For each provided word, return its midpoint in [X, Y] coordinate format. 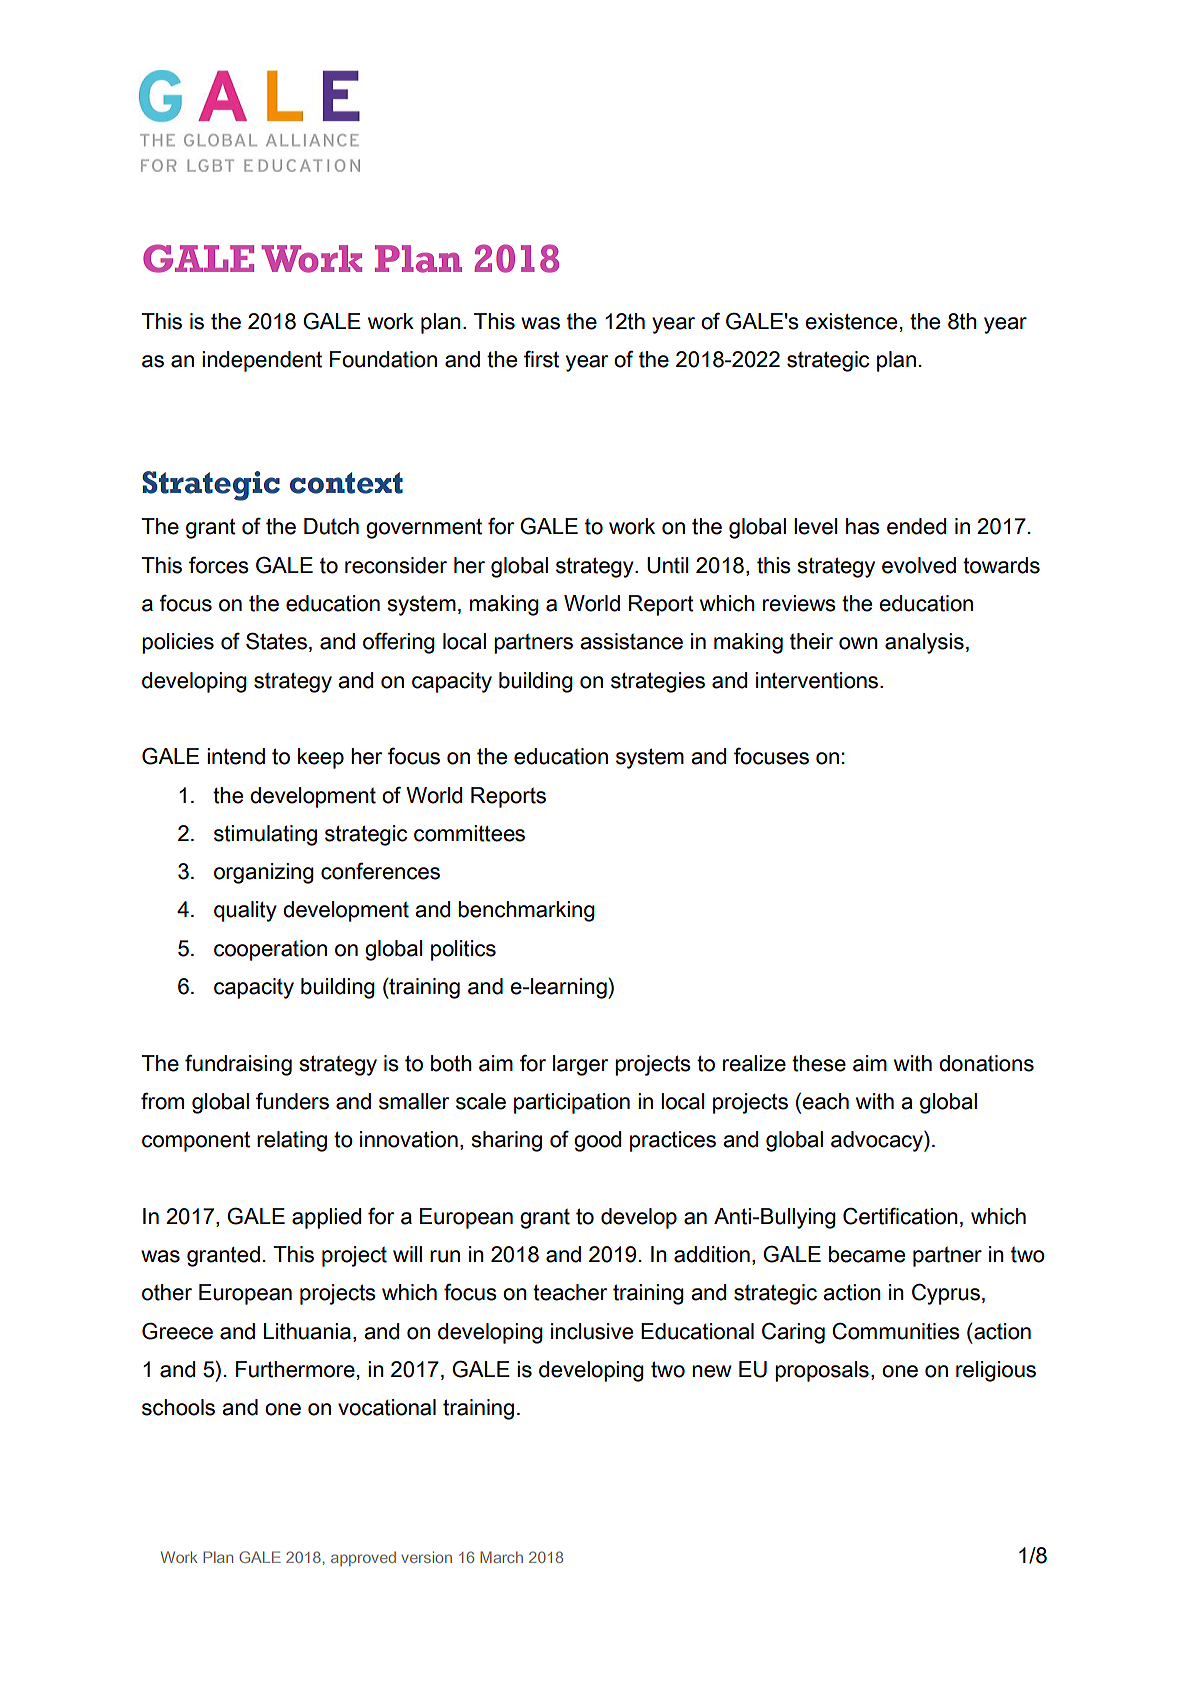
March [501, 1557]
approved [363, 1558]
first [541, 359]
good [597, 1141]
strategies [658, 682]
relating [292, 1141]
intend [236, 756]
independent [262, 361]
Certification [900, 1216]
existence [851, 321]
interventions [818, 680]
